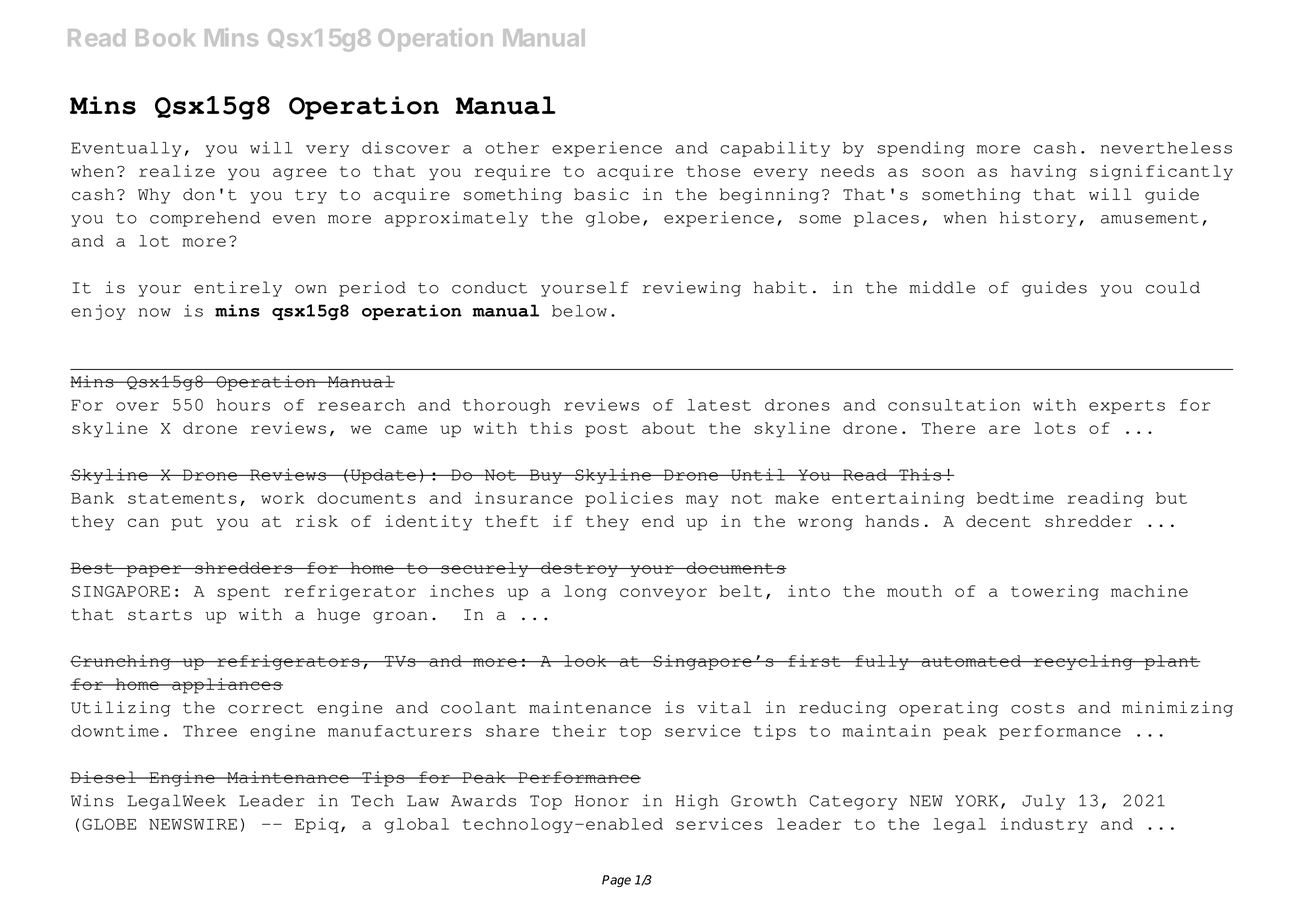 The image size is (1308, 924). Describe the element at coordinates (512, 148) in the screenshot. I see `other` at that location.
